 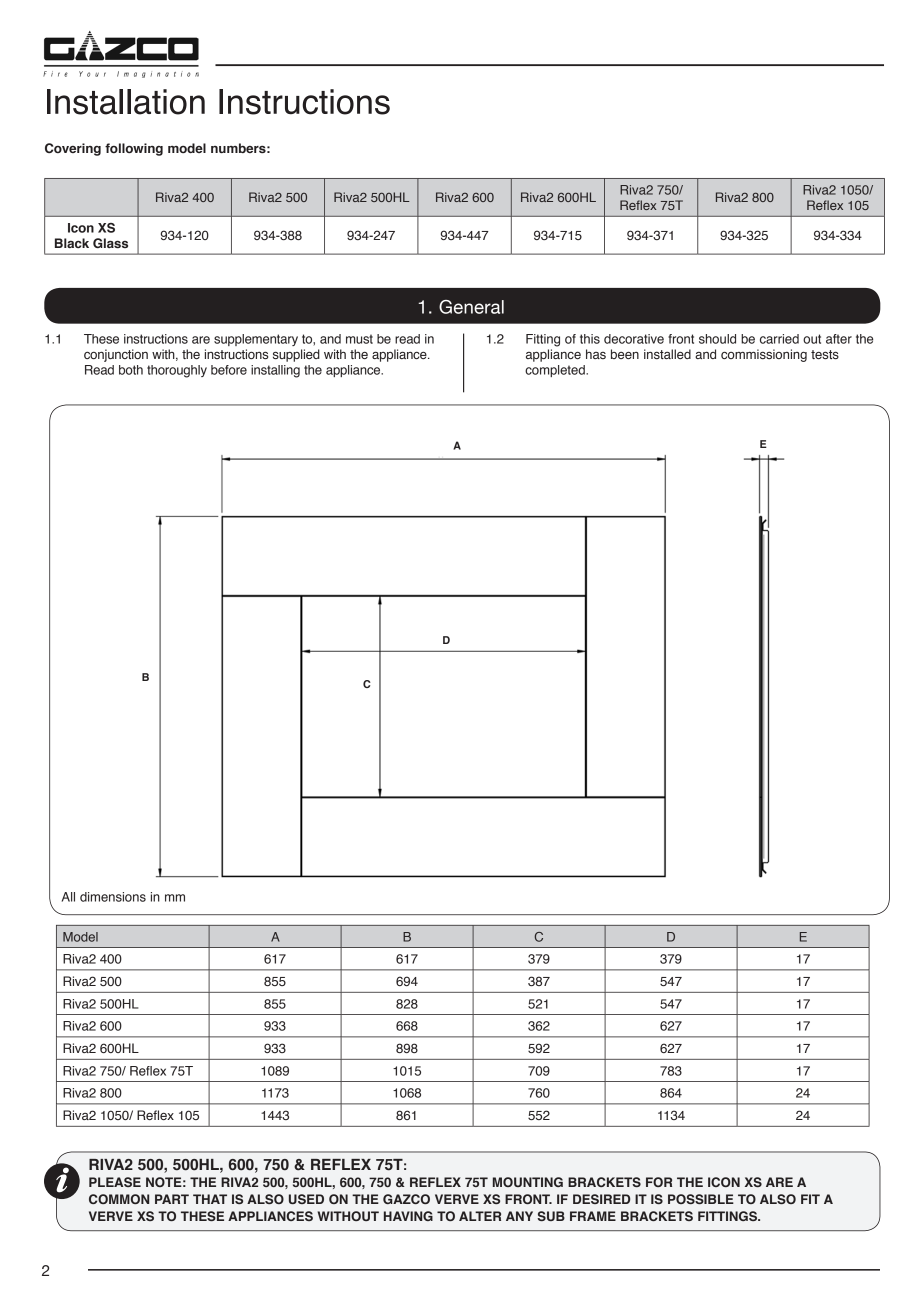 What do you see at coordinates (701, 1199) in the page?
I see `POSSIBLE` at bounding box center [701, 1199].
